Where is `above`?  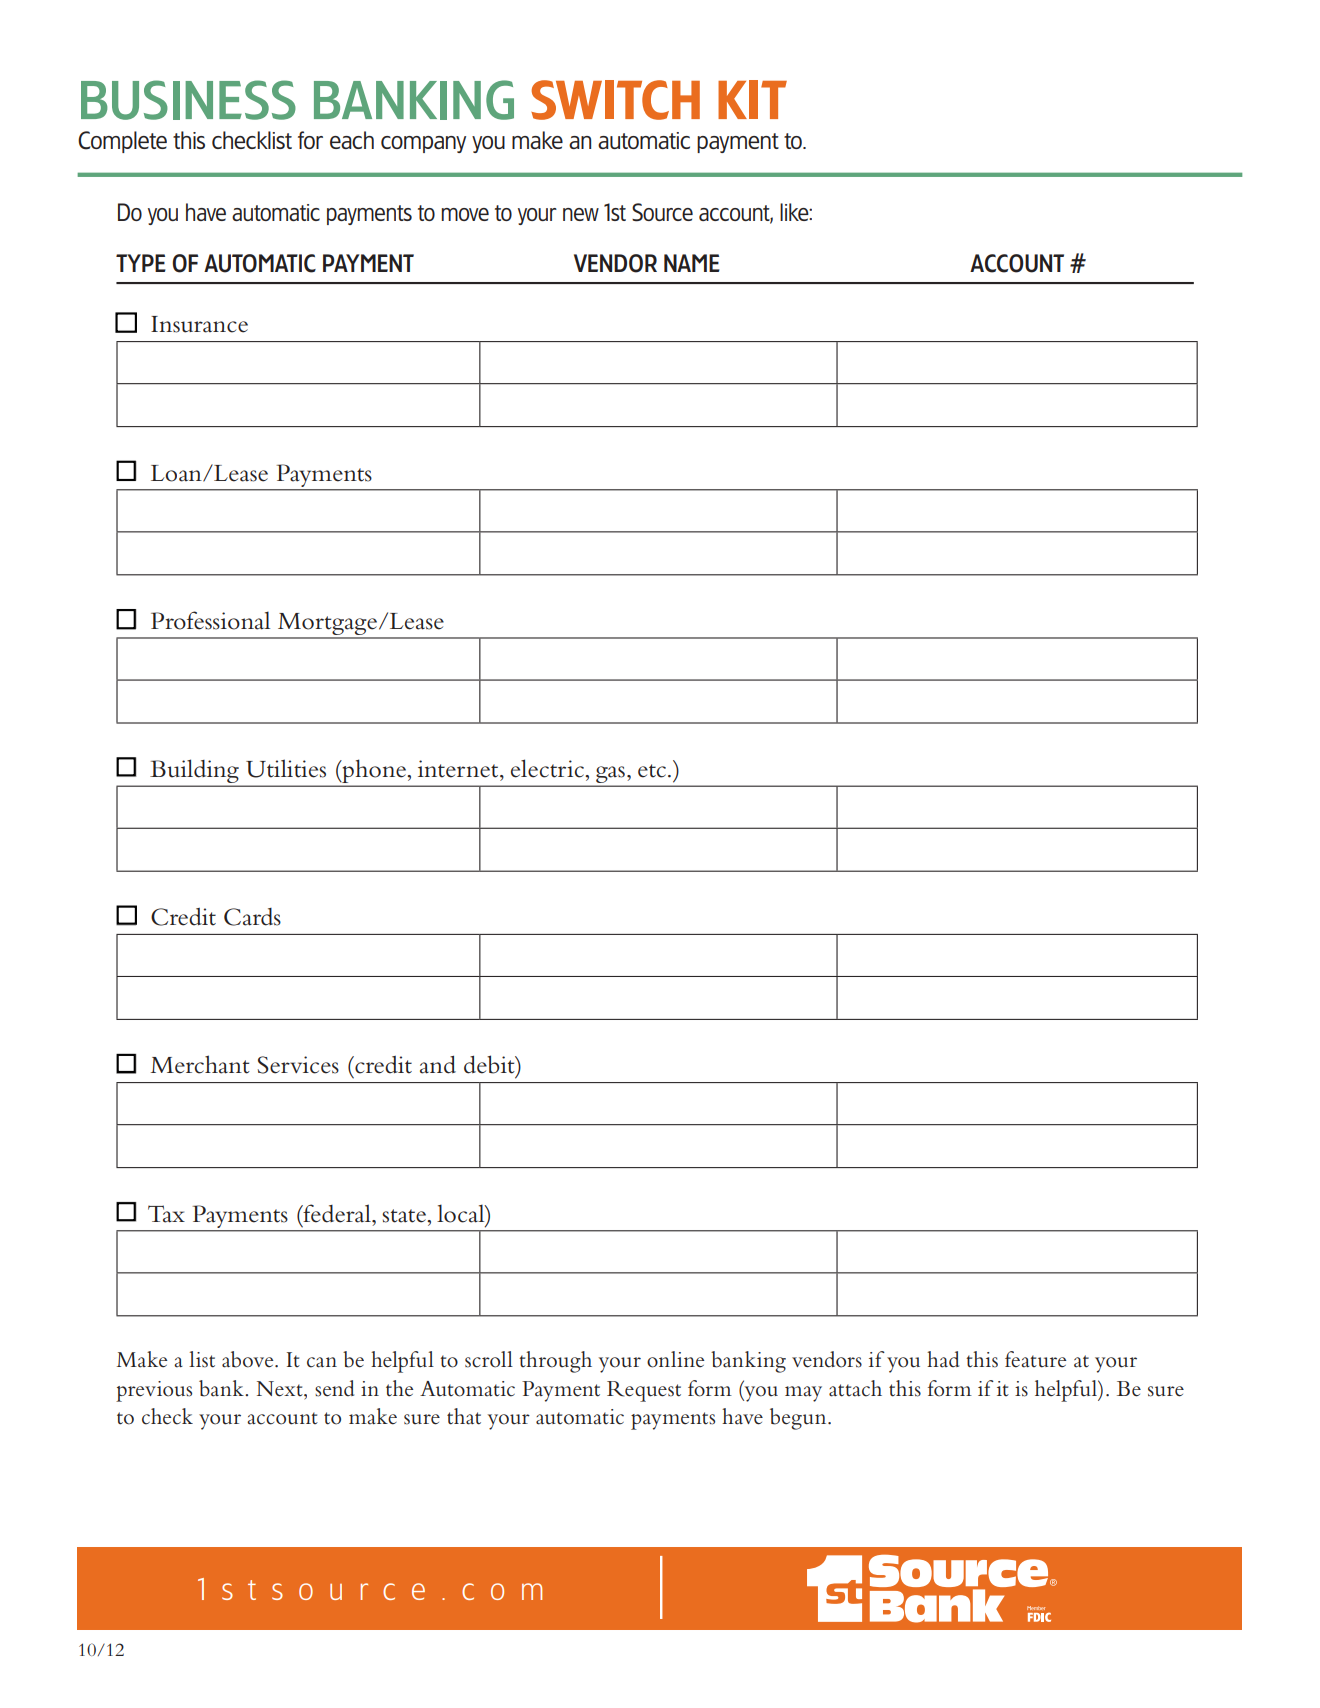
above is located at coordinates (249, 1359).
